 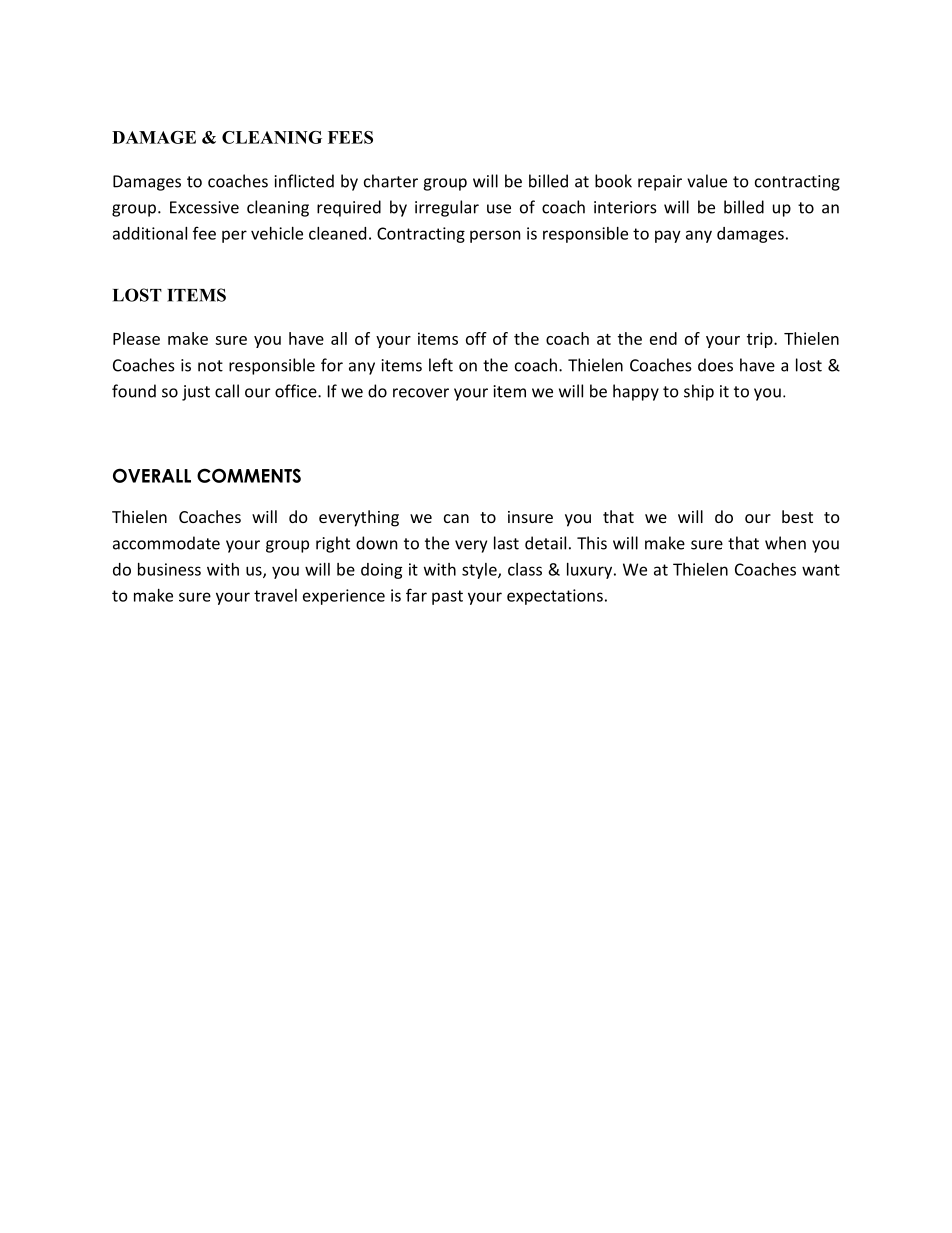 What do you see at coordinates (421, 393) in the screenshot?
I see `recover` at bounding box center [421, 393].
